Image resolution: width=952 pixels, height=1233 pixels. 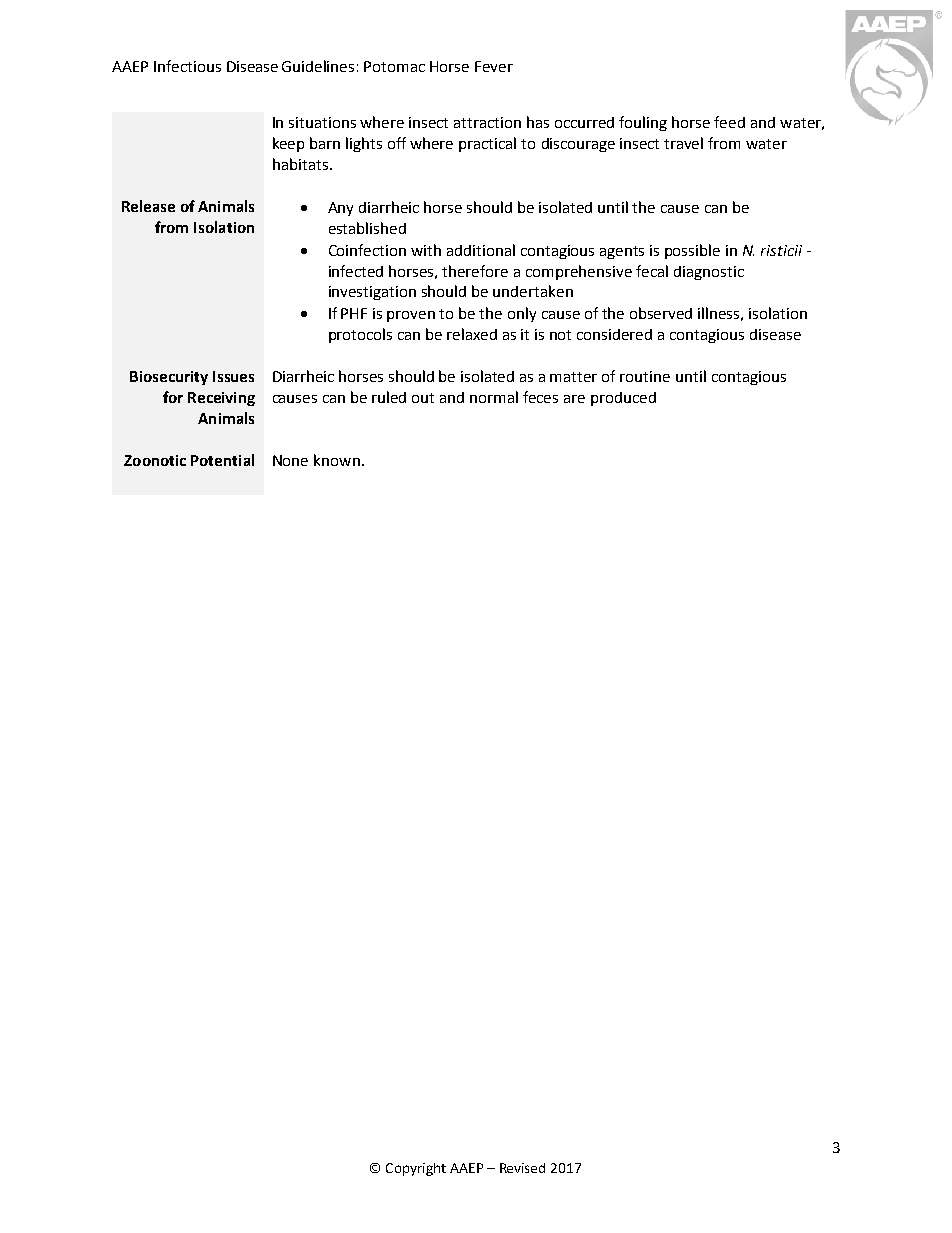 What do you see at coordinates (187, 66) in the page?
I see `Infectious` at bounding box center [187, 66].
